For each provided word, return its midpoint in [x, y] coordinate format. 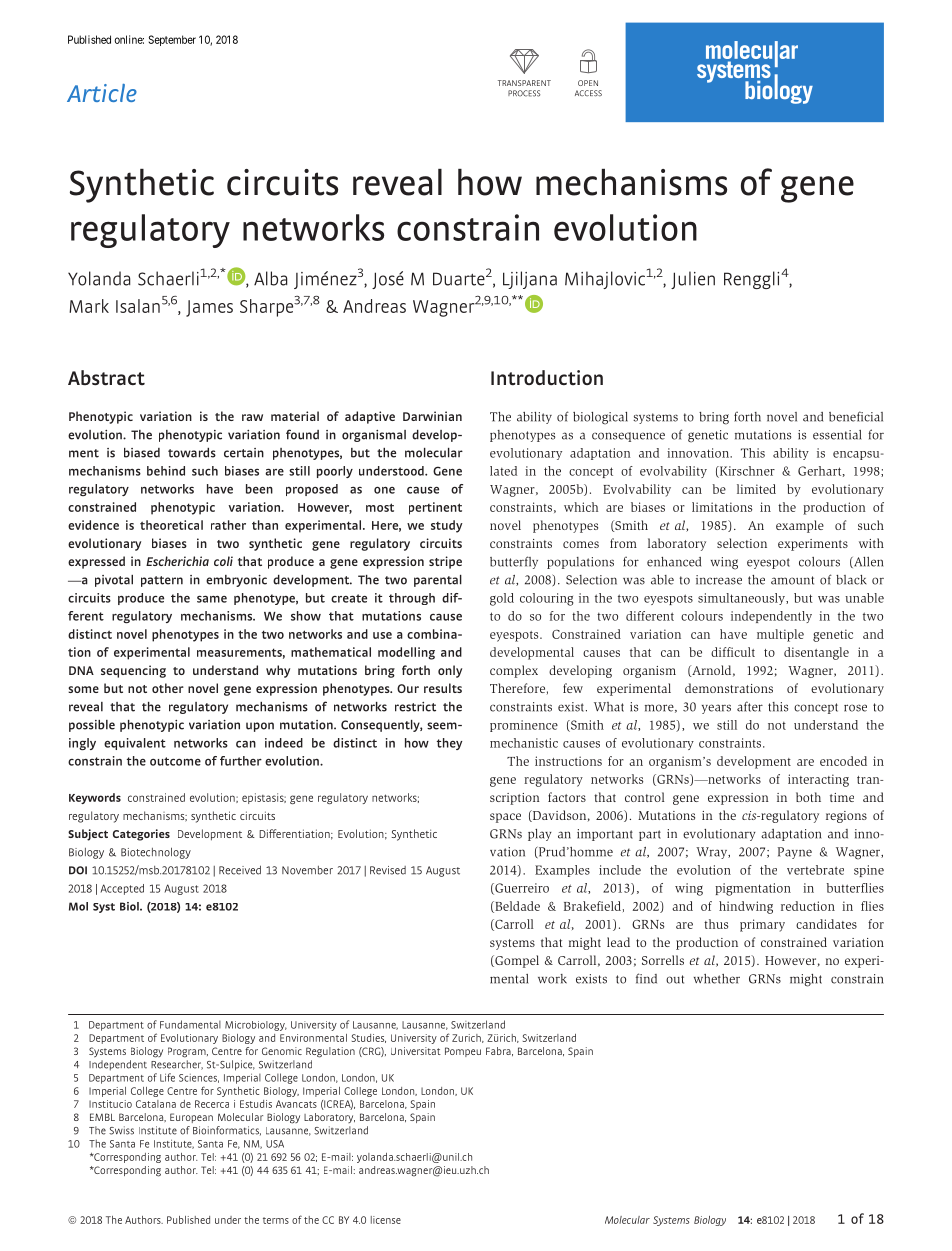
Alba [270, 278]
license [386, 1220]
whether [717, 979]
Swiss [121, 1130]
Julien [693, 280]
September [172, 40]
